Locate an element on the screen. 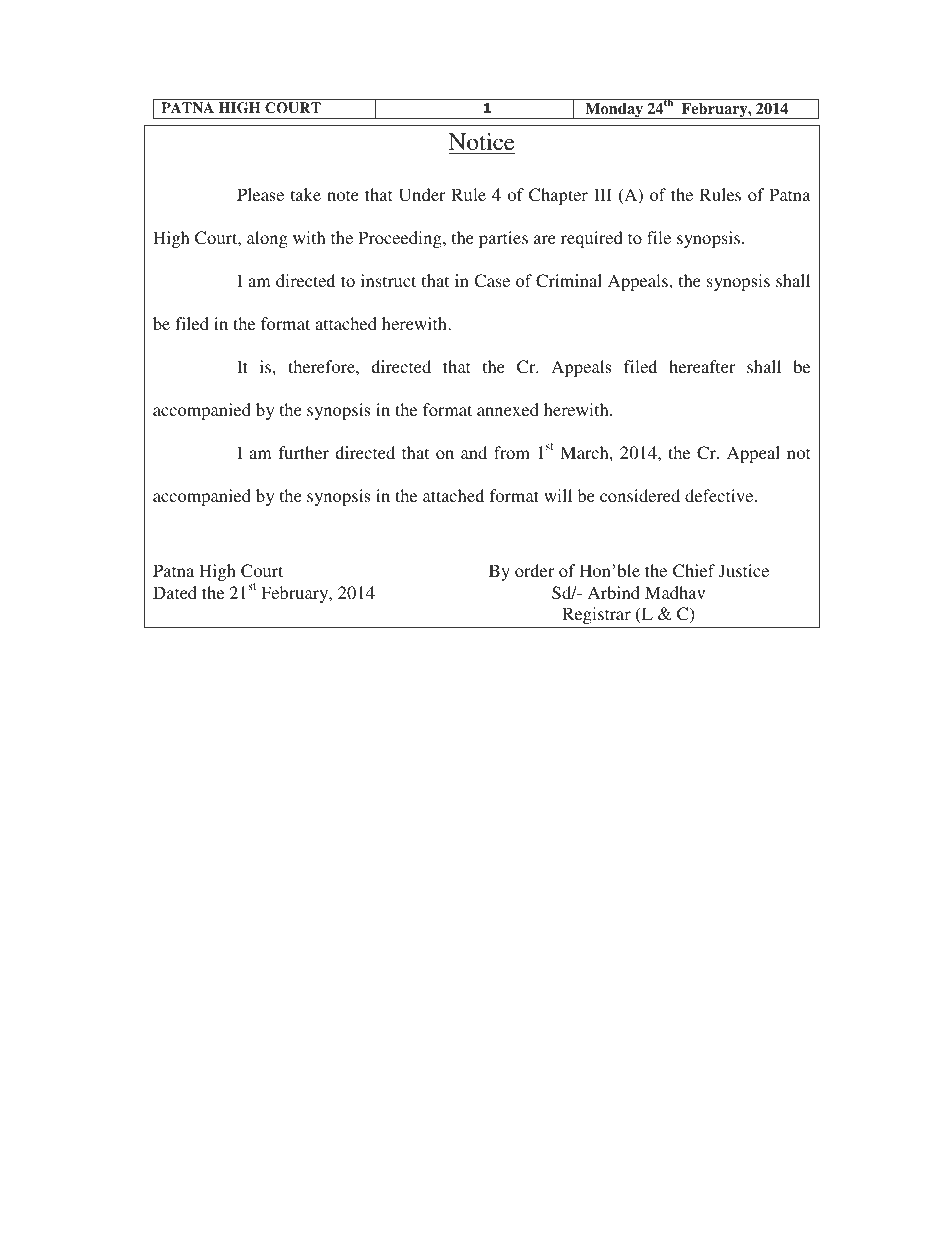 The height and width of the screenshot is (1233, 952). Chief is located at coordinates (694, 571).
